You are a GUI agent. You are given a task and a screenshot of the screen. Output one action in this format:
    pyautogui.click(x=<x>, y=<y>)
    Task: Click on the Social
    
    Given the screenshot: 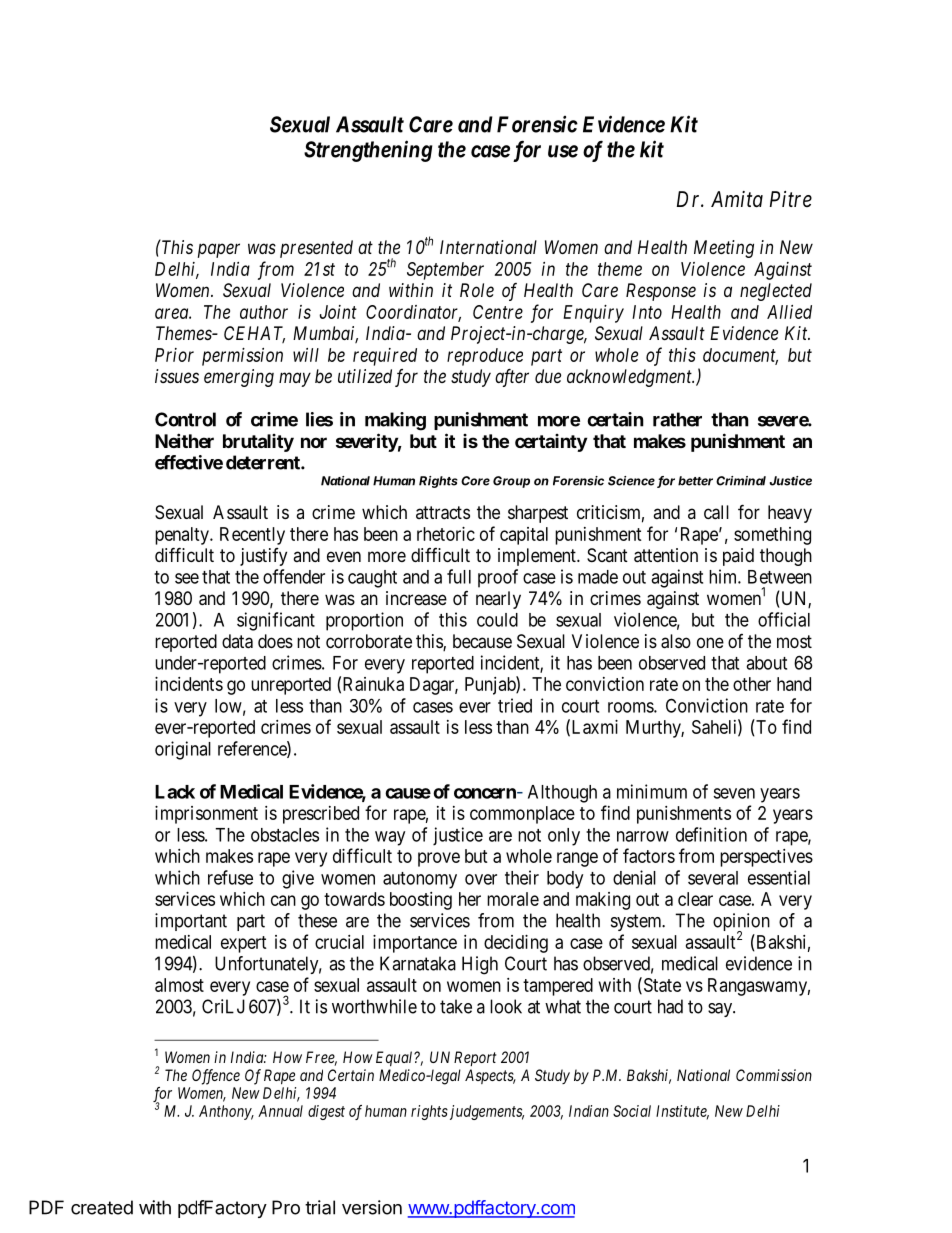 What is the action you would take?
    pyautogui.click(x=632, y=1111)
